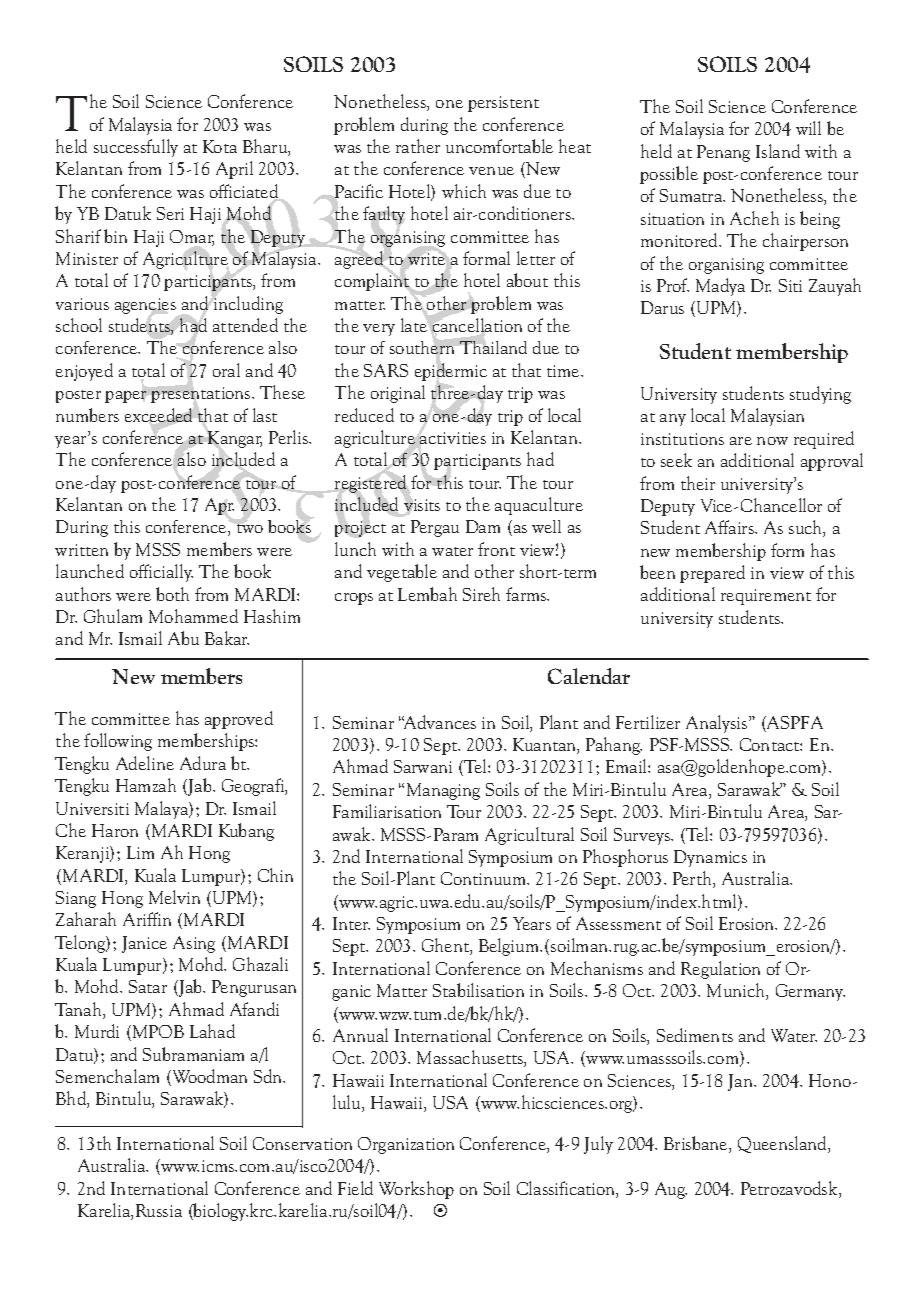 The height and width of the page is (1308, 924). I want to click on Organization, so click(406, 1145).
